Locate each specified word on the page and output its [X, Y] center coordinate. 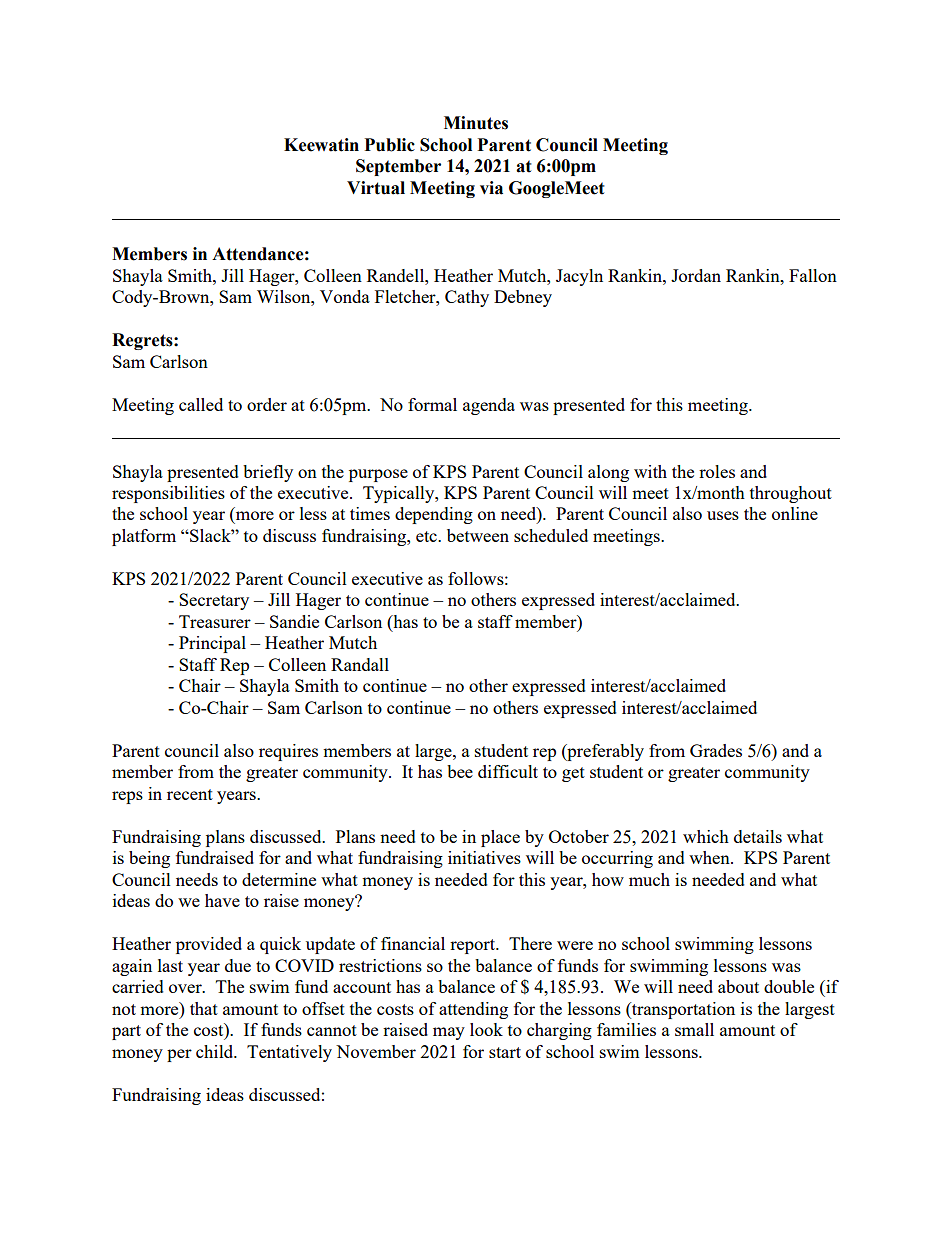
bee [460, 771]
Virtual [376, 188]
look [486, 1029]
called [201, 404]
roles [717, 471]
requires [288, 752]
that [204, 1008]
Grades [716, 750]
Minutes [476, 123]
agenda [489, 406]
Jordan [696, 275]
